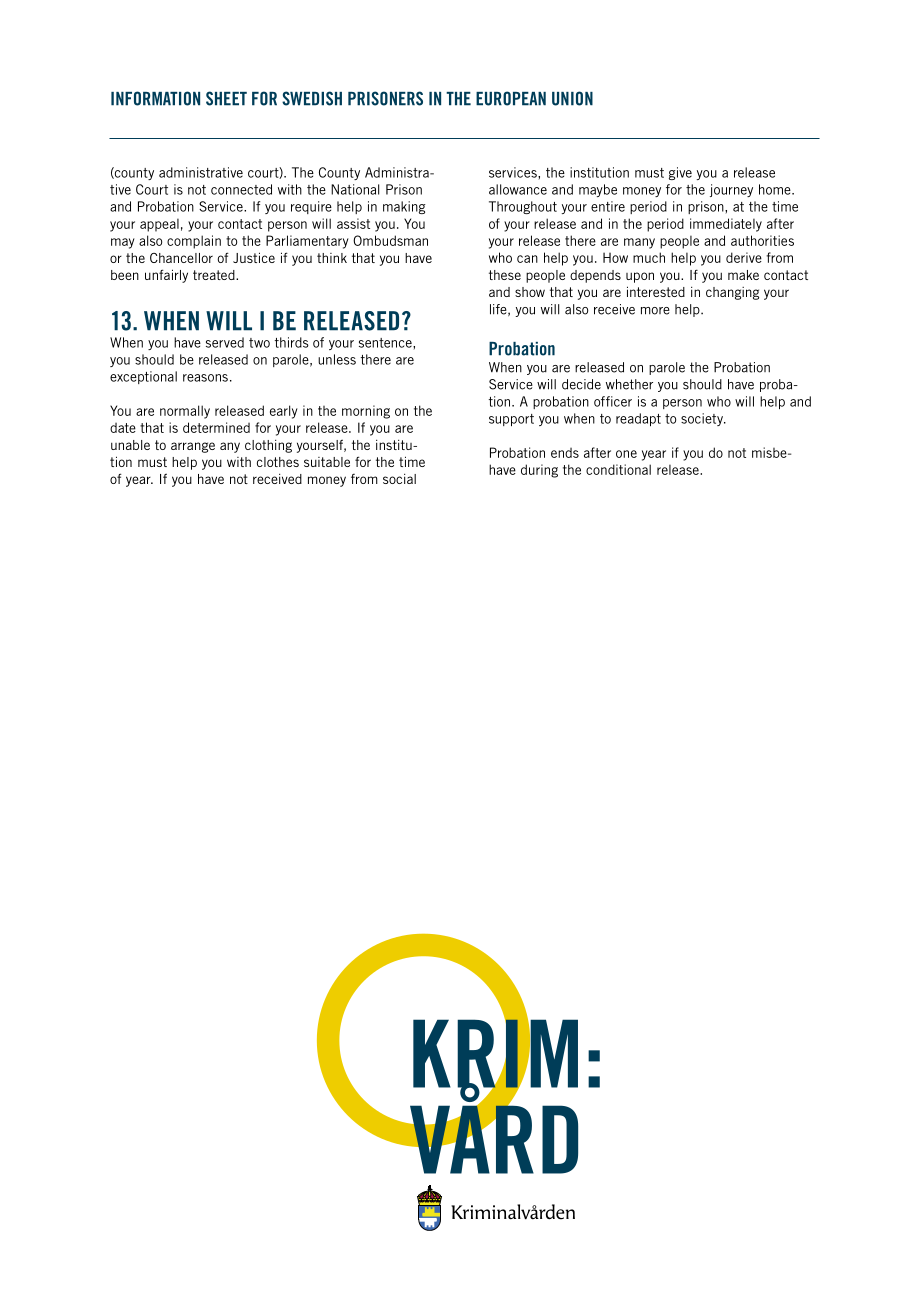  Describe the element at coordinates (193, 447) in the page. I see `arrange` at that location.
